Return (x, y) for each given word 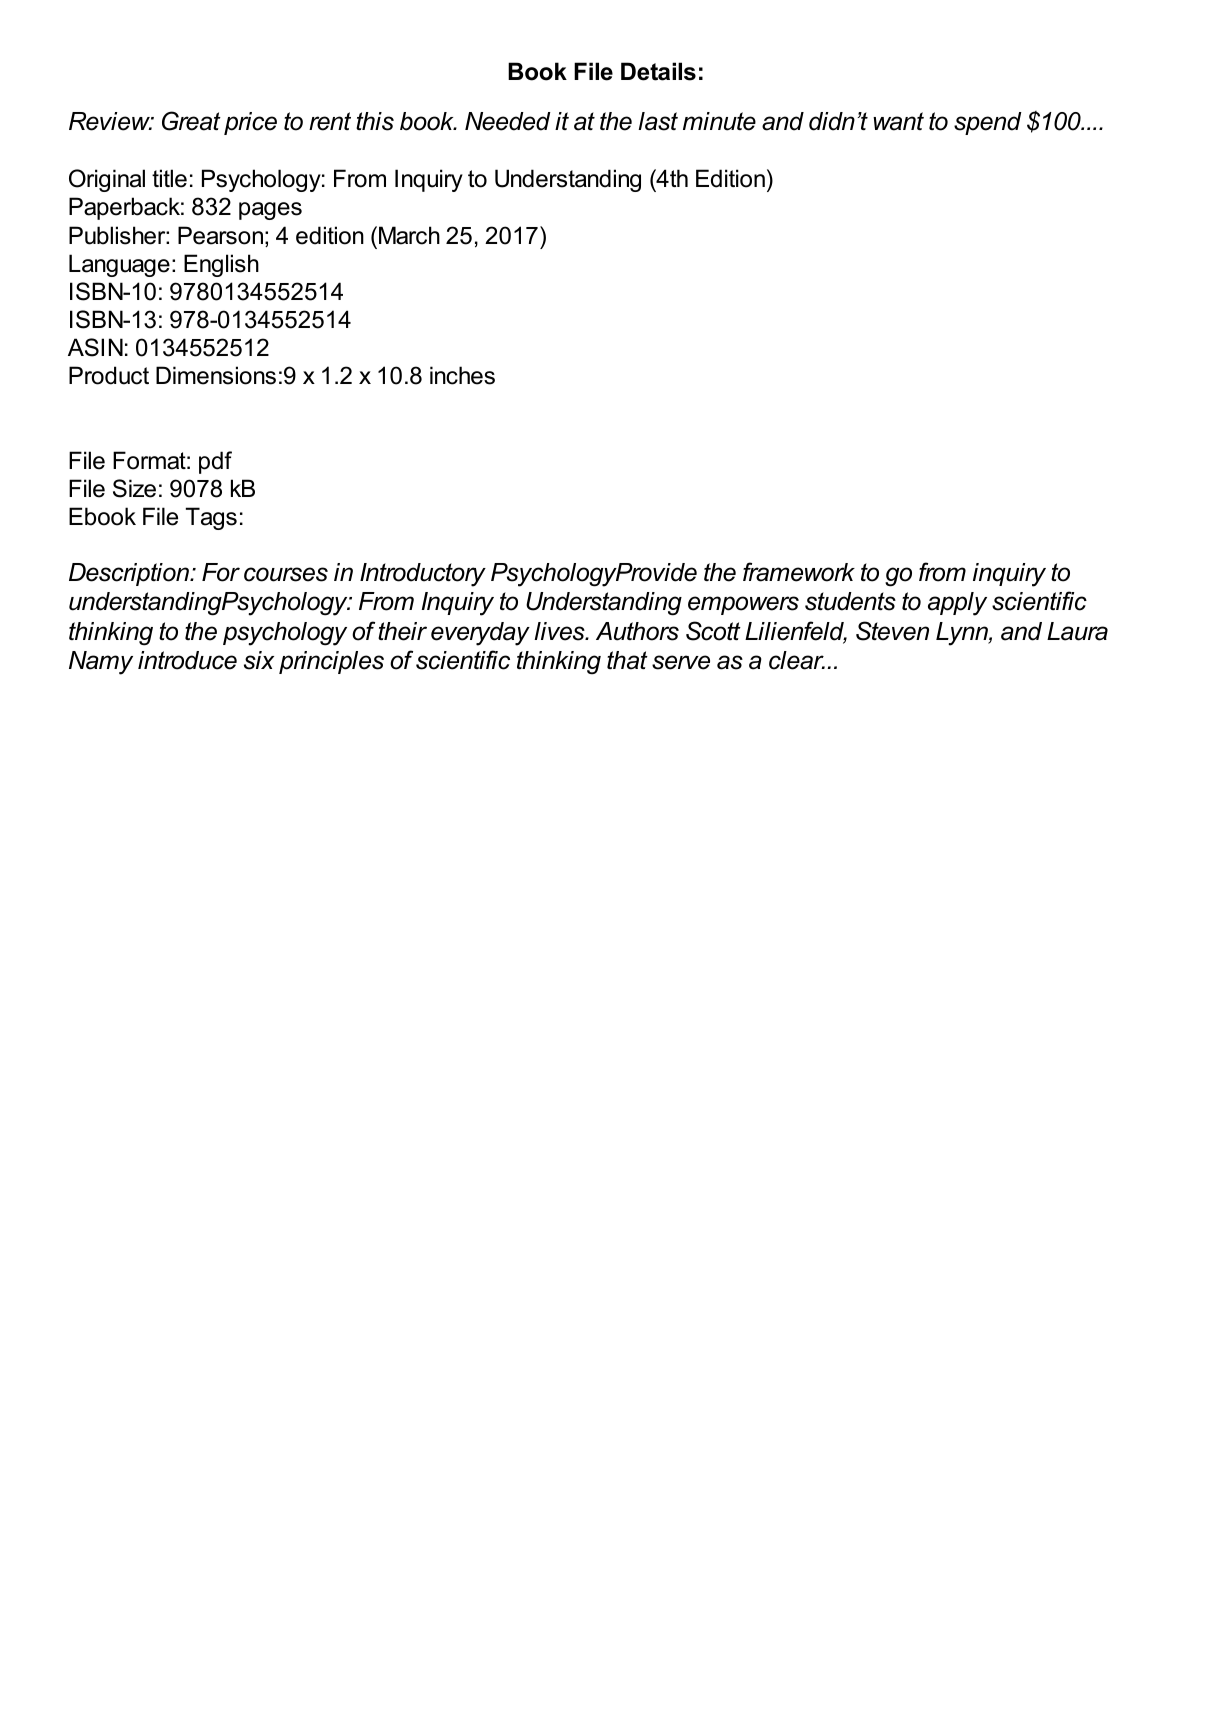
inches (462, 375)
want (898, 121)
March (409, 235)
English (221, 265)
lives (560, 631)
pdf (215, 462)
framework (799, 572)
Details (658, 71)
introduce (187, 660)
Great (191, 121)
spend (988, 123)
